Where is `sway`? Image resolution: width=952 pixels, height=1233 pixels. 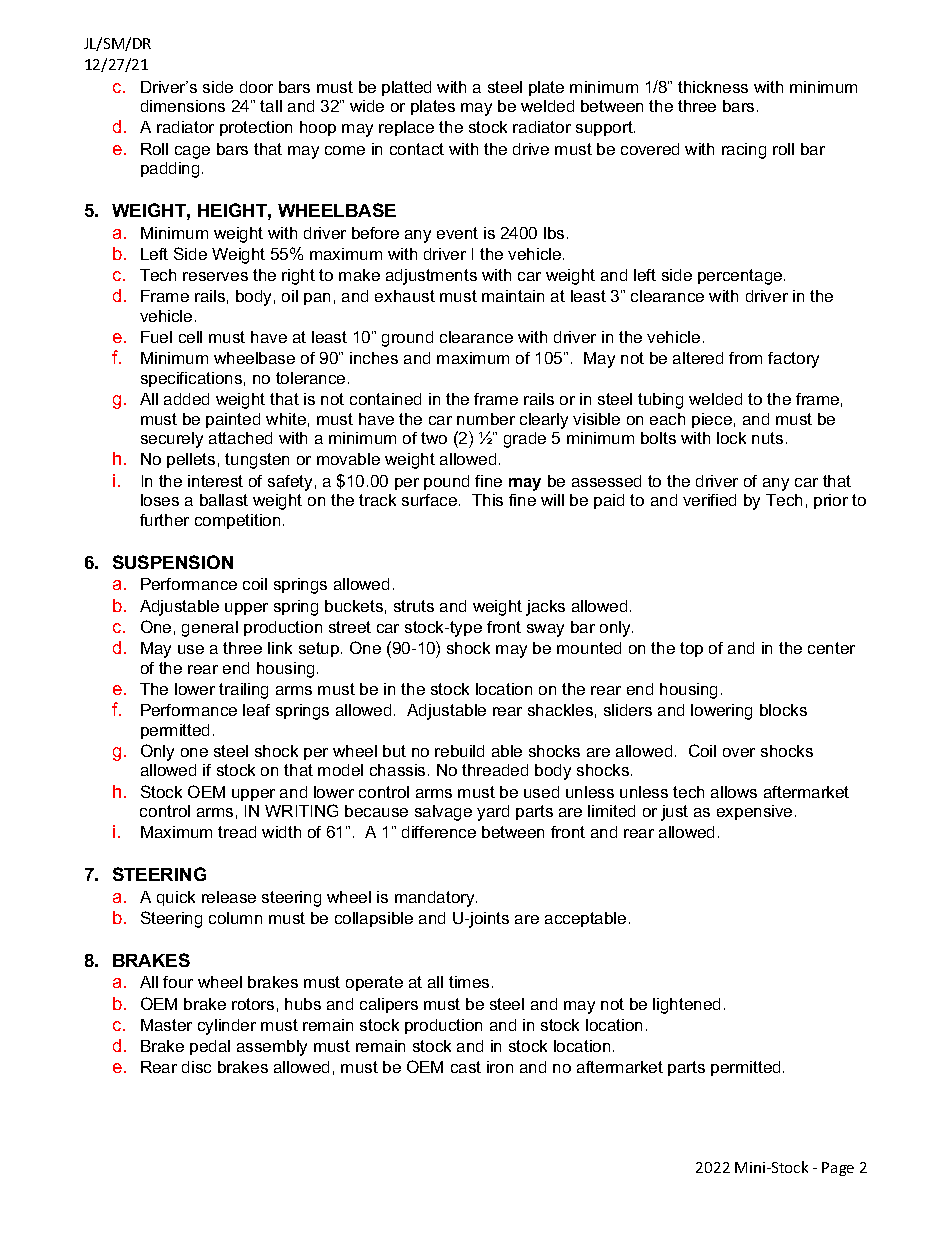 sway is located at coordinates (545, 630).
